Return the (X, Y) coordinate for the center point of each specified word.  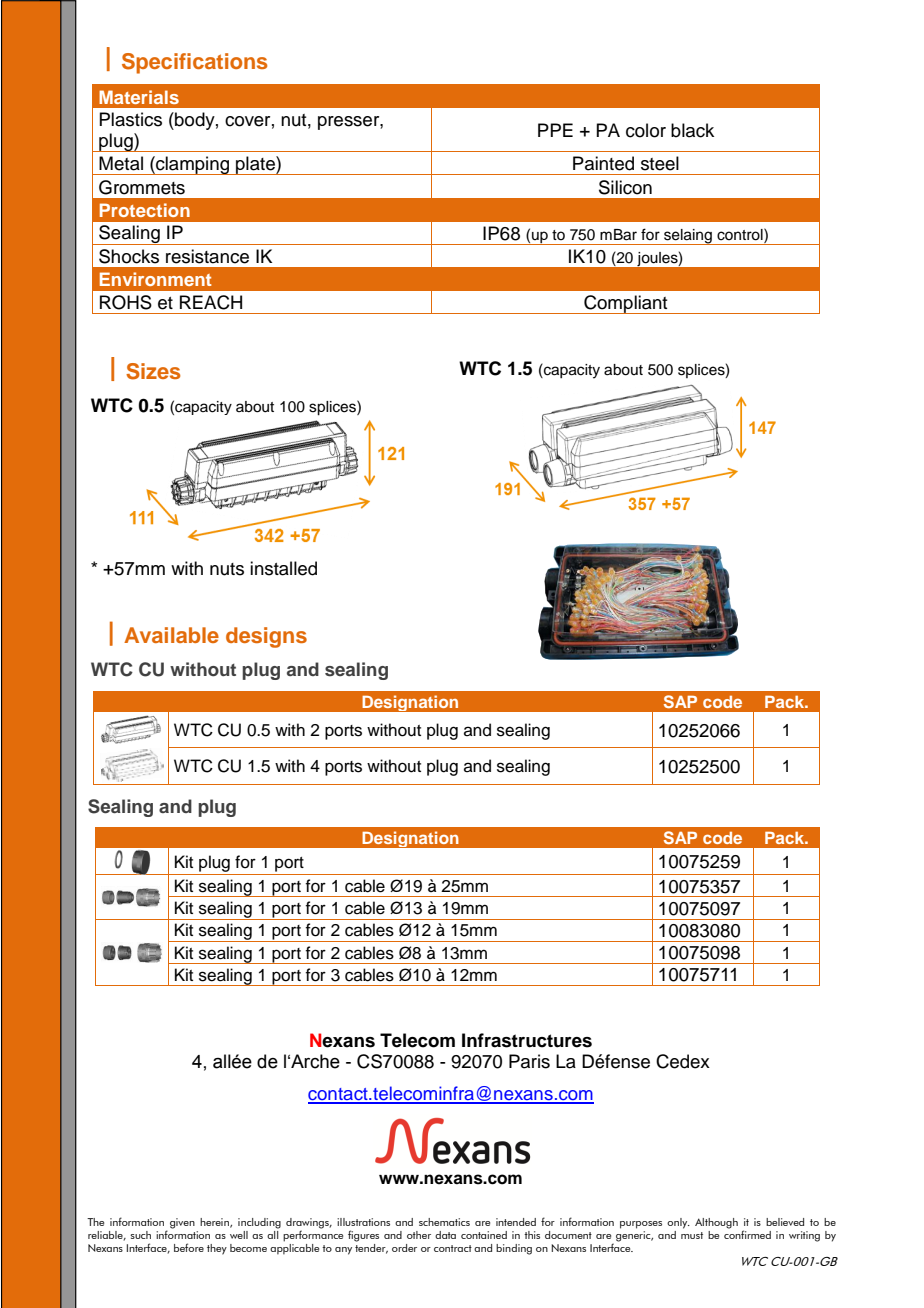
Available (171, 635)
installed (283, 568)
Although (716, 1223)
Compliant (626, 304)
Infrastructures (527, 1040)
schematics (444, 1222)
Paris (529, 1061)
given (182, 1223)
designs (266, 637)
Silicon (625, 187)
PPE (555, 130)
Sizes (153, 371)
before (189, 1247)
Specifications (194, 63)
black (692, 130)
